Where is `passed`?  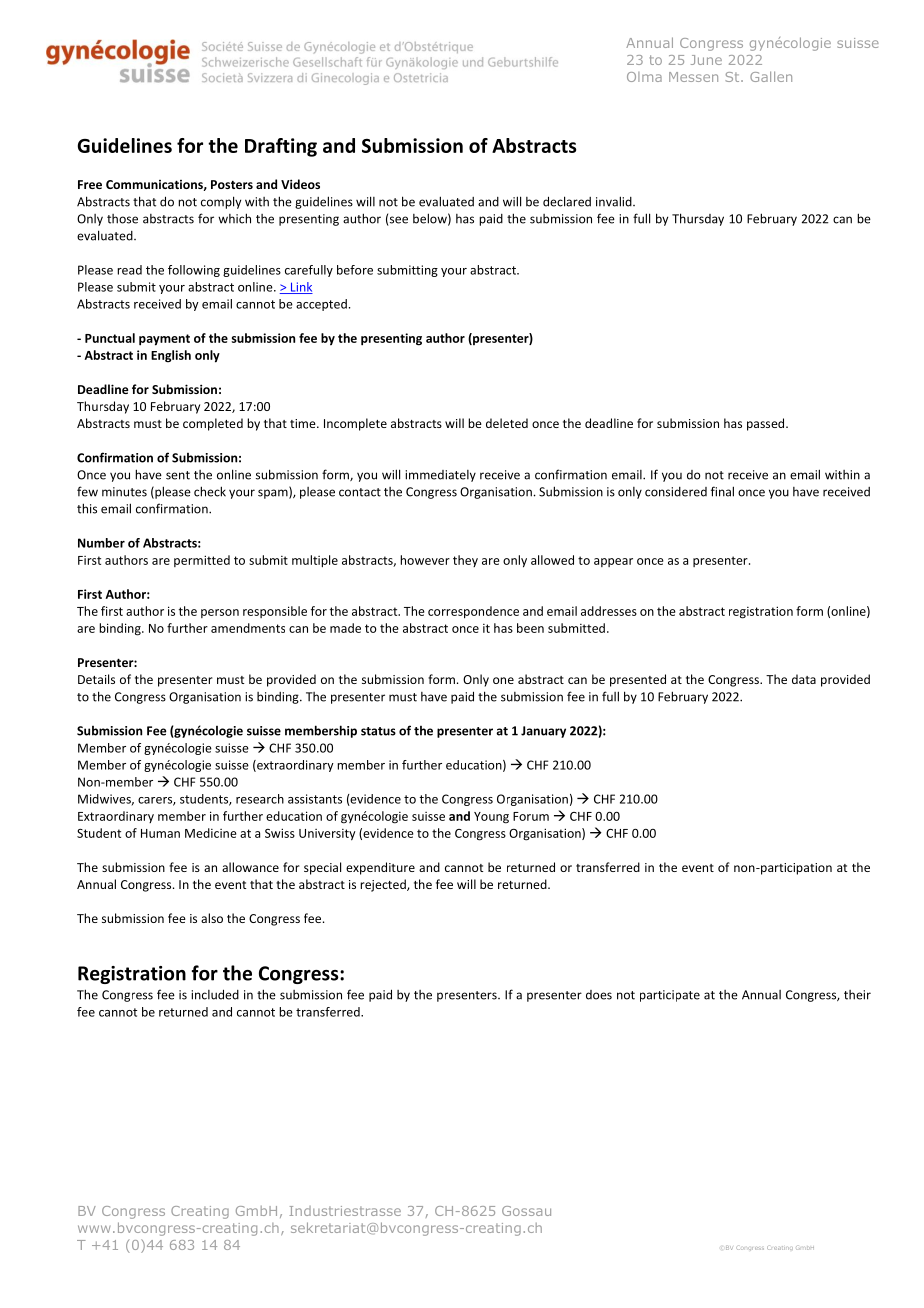
passed is located at coordinates (767, 424).
